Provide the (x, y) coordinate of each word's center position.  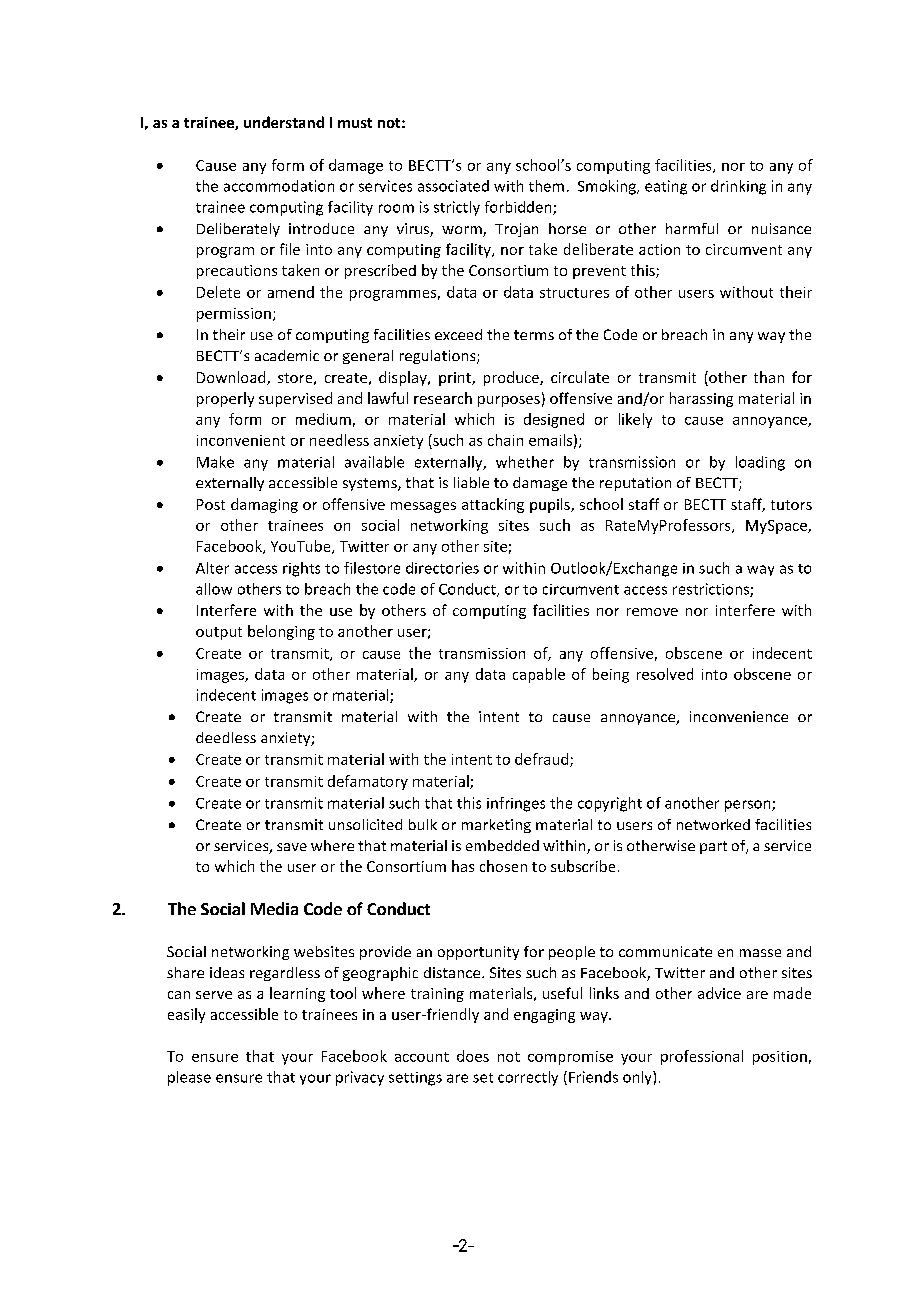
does (473, 1056)
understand (284, 122)
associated (453, 186)
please (189, 1078)
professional (702, 1057)
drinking (738, 187)
